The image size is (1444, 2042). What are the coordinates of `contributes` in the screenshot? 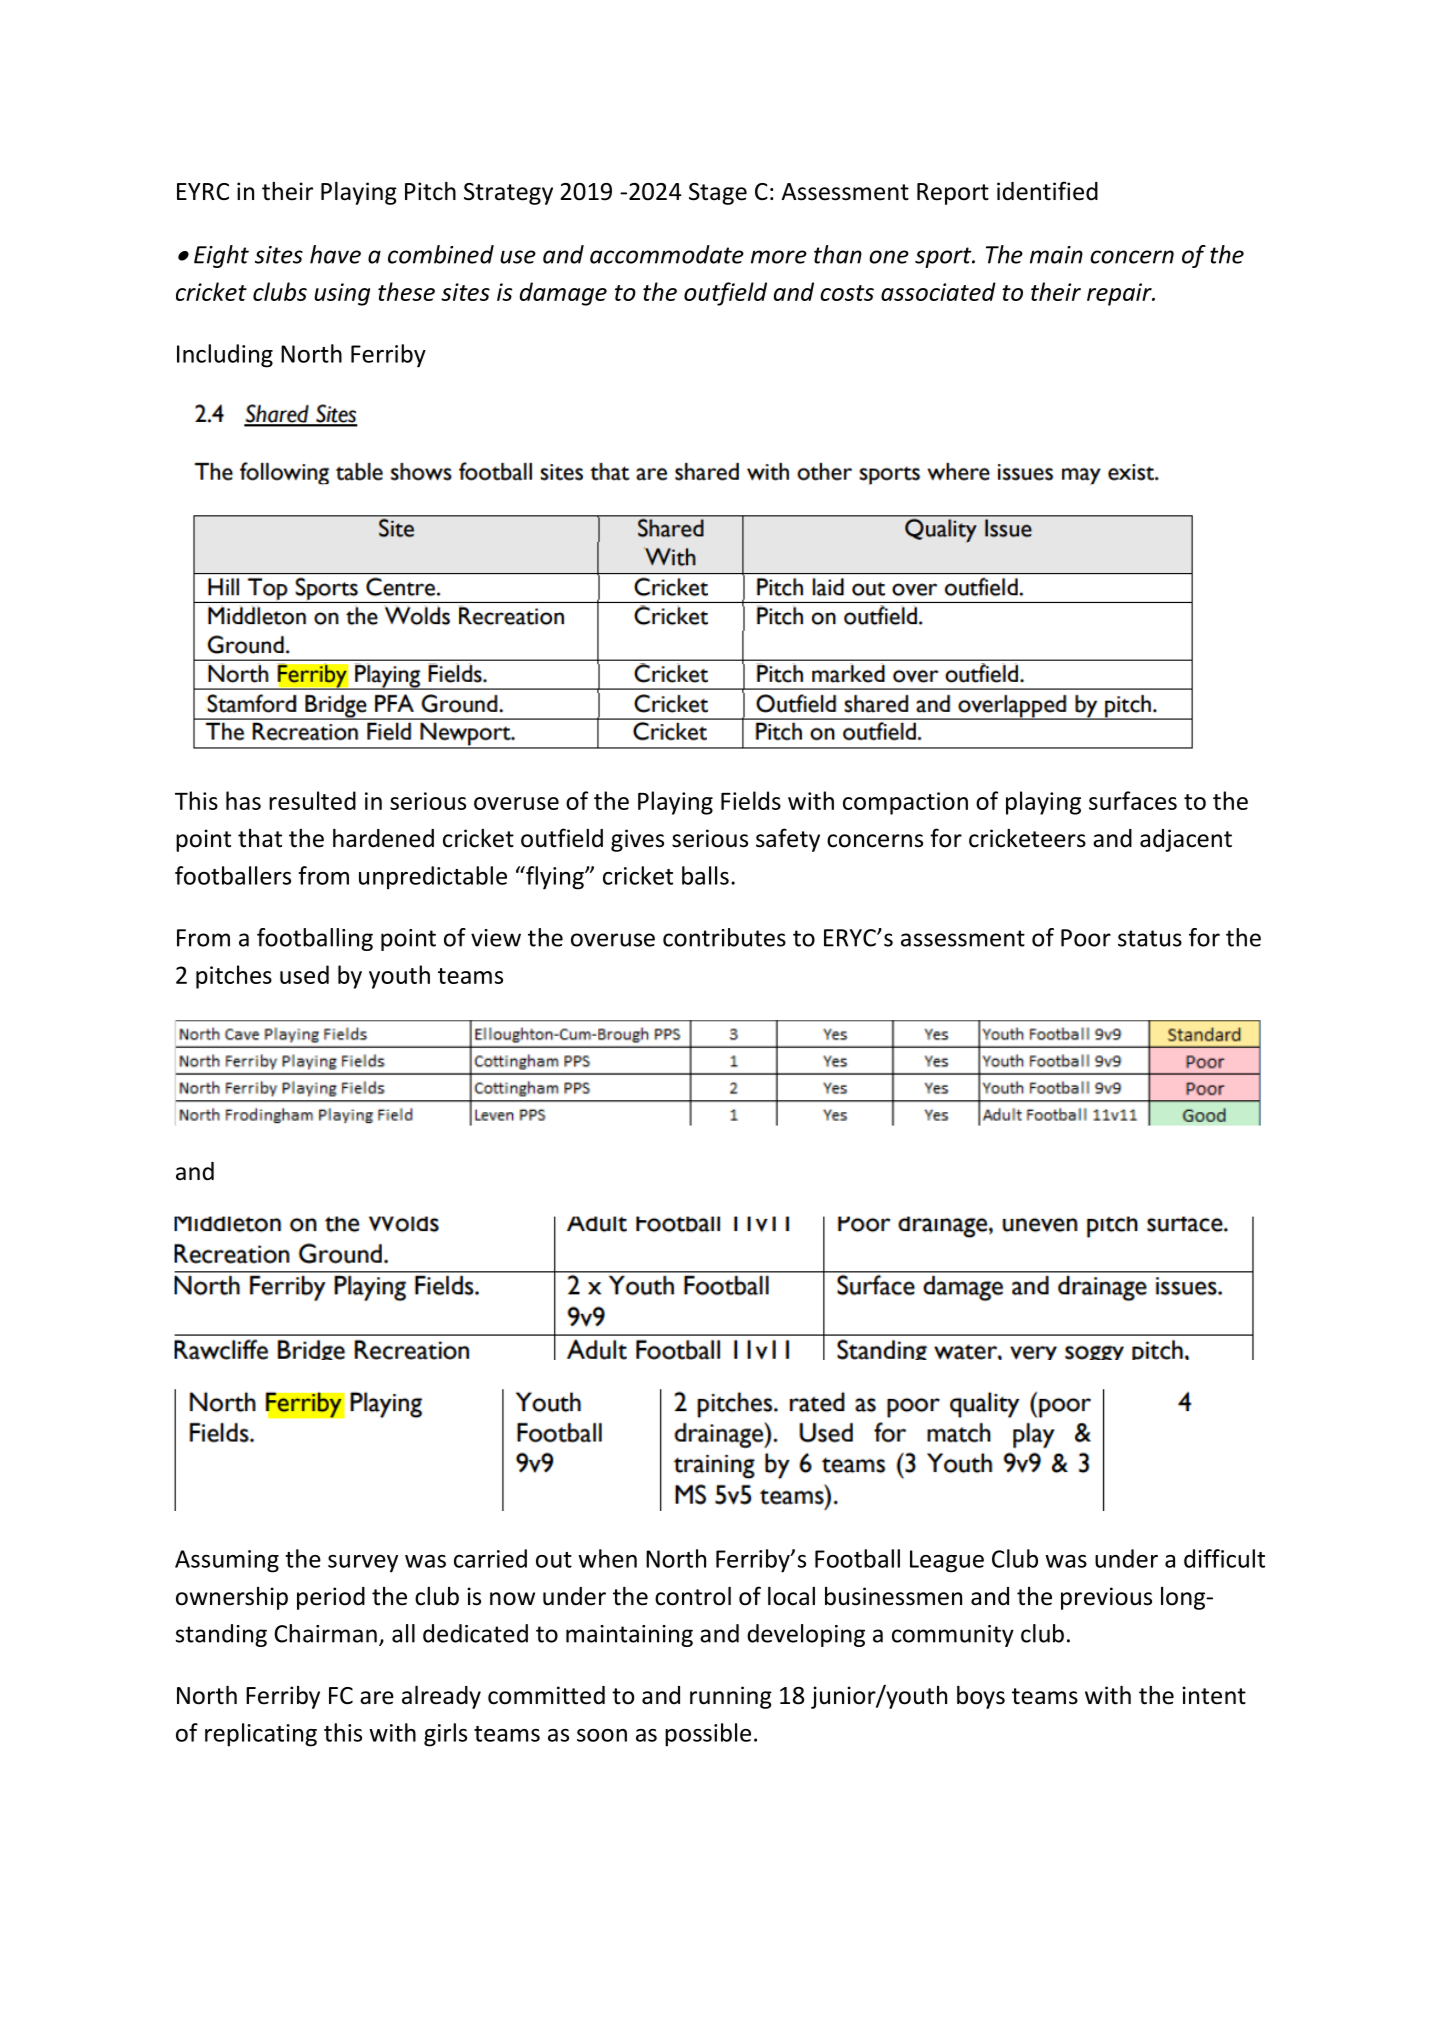 It's located at (724, 937).
